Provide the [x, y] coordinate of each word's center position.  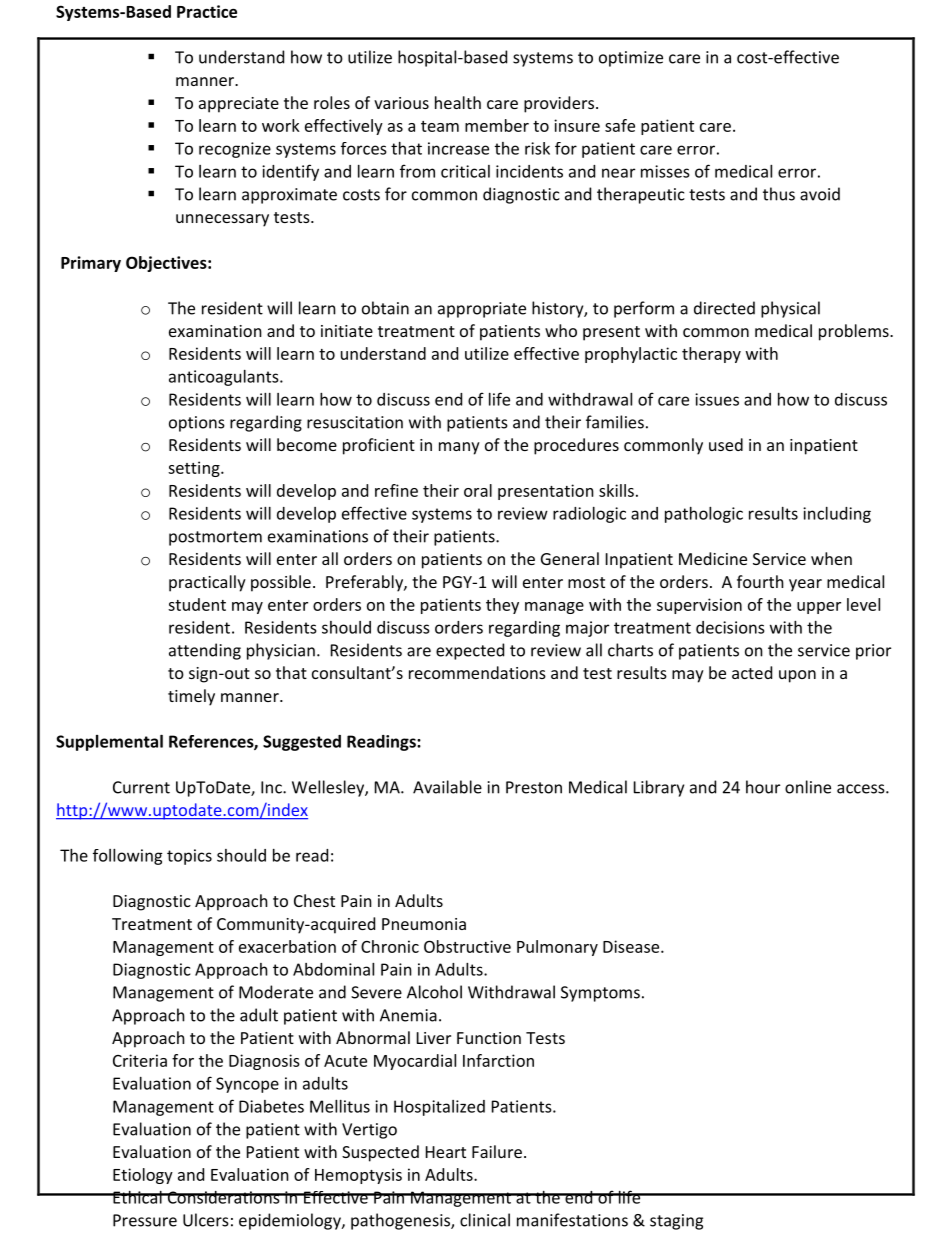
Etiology [143, 1176]
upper [819, 608]
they [502, 606]
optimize [631, 59]
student [197, 604]
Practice [207, 11]
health [458, 102]
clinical [485, 1220]
